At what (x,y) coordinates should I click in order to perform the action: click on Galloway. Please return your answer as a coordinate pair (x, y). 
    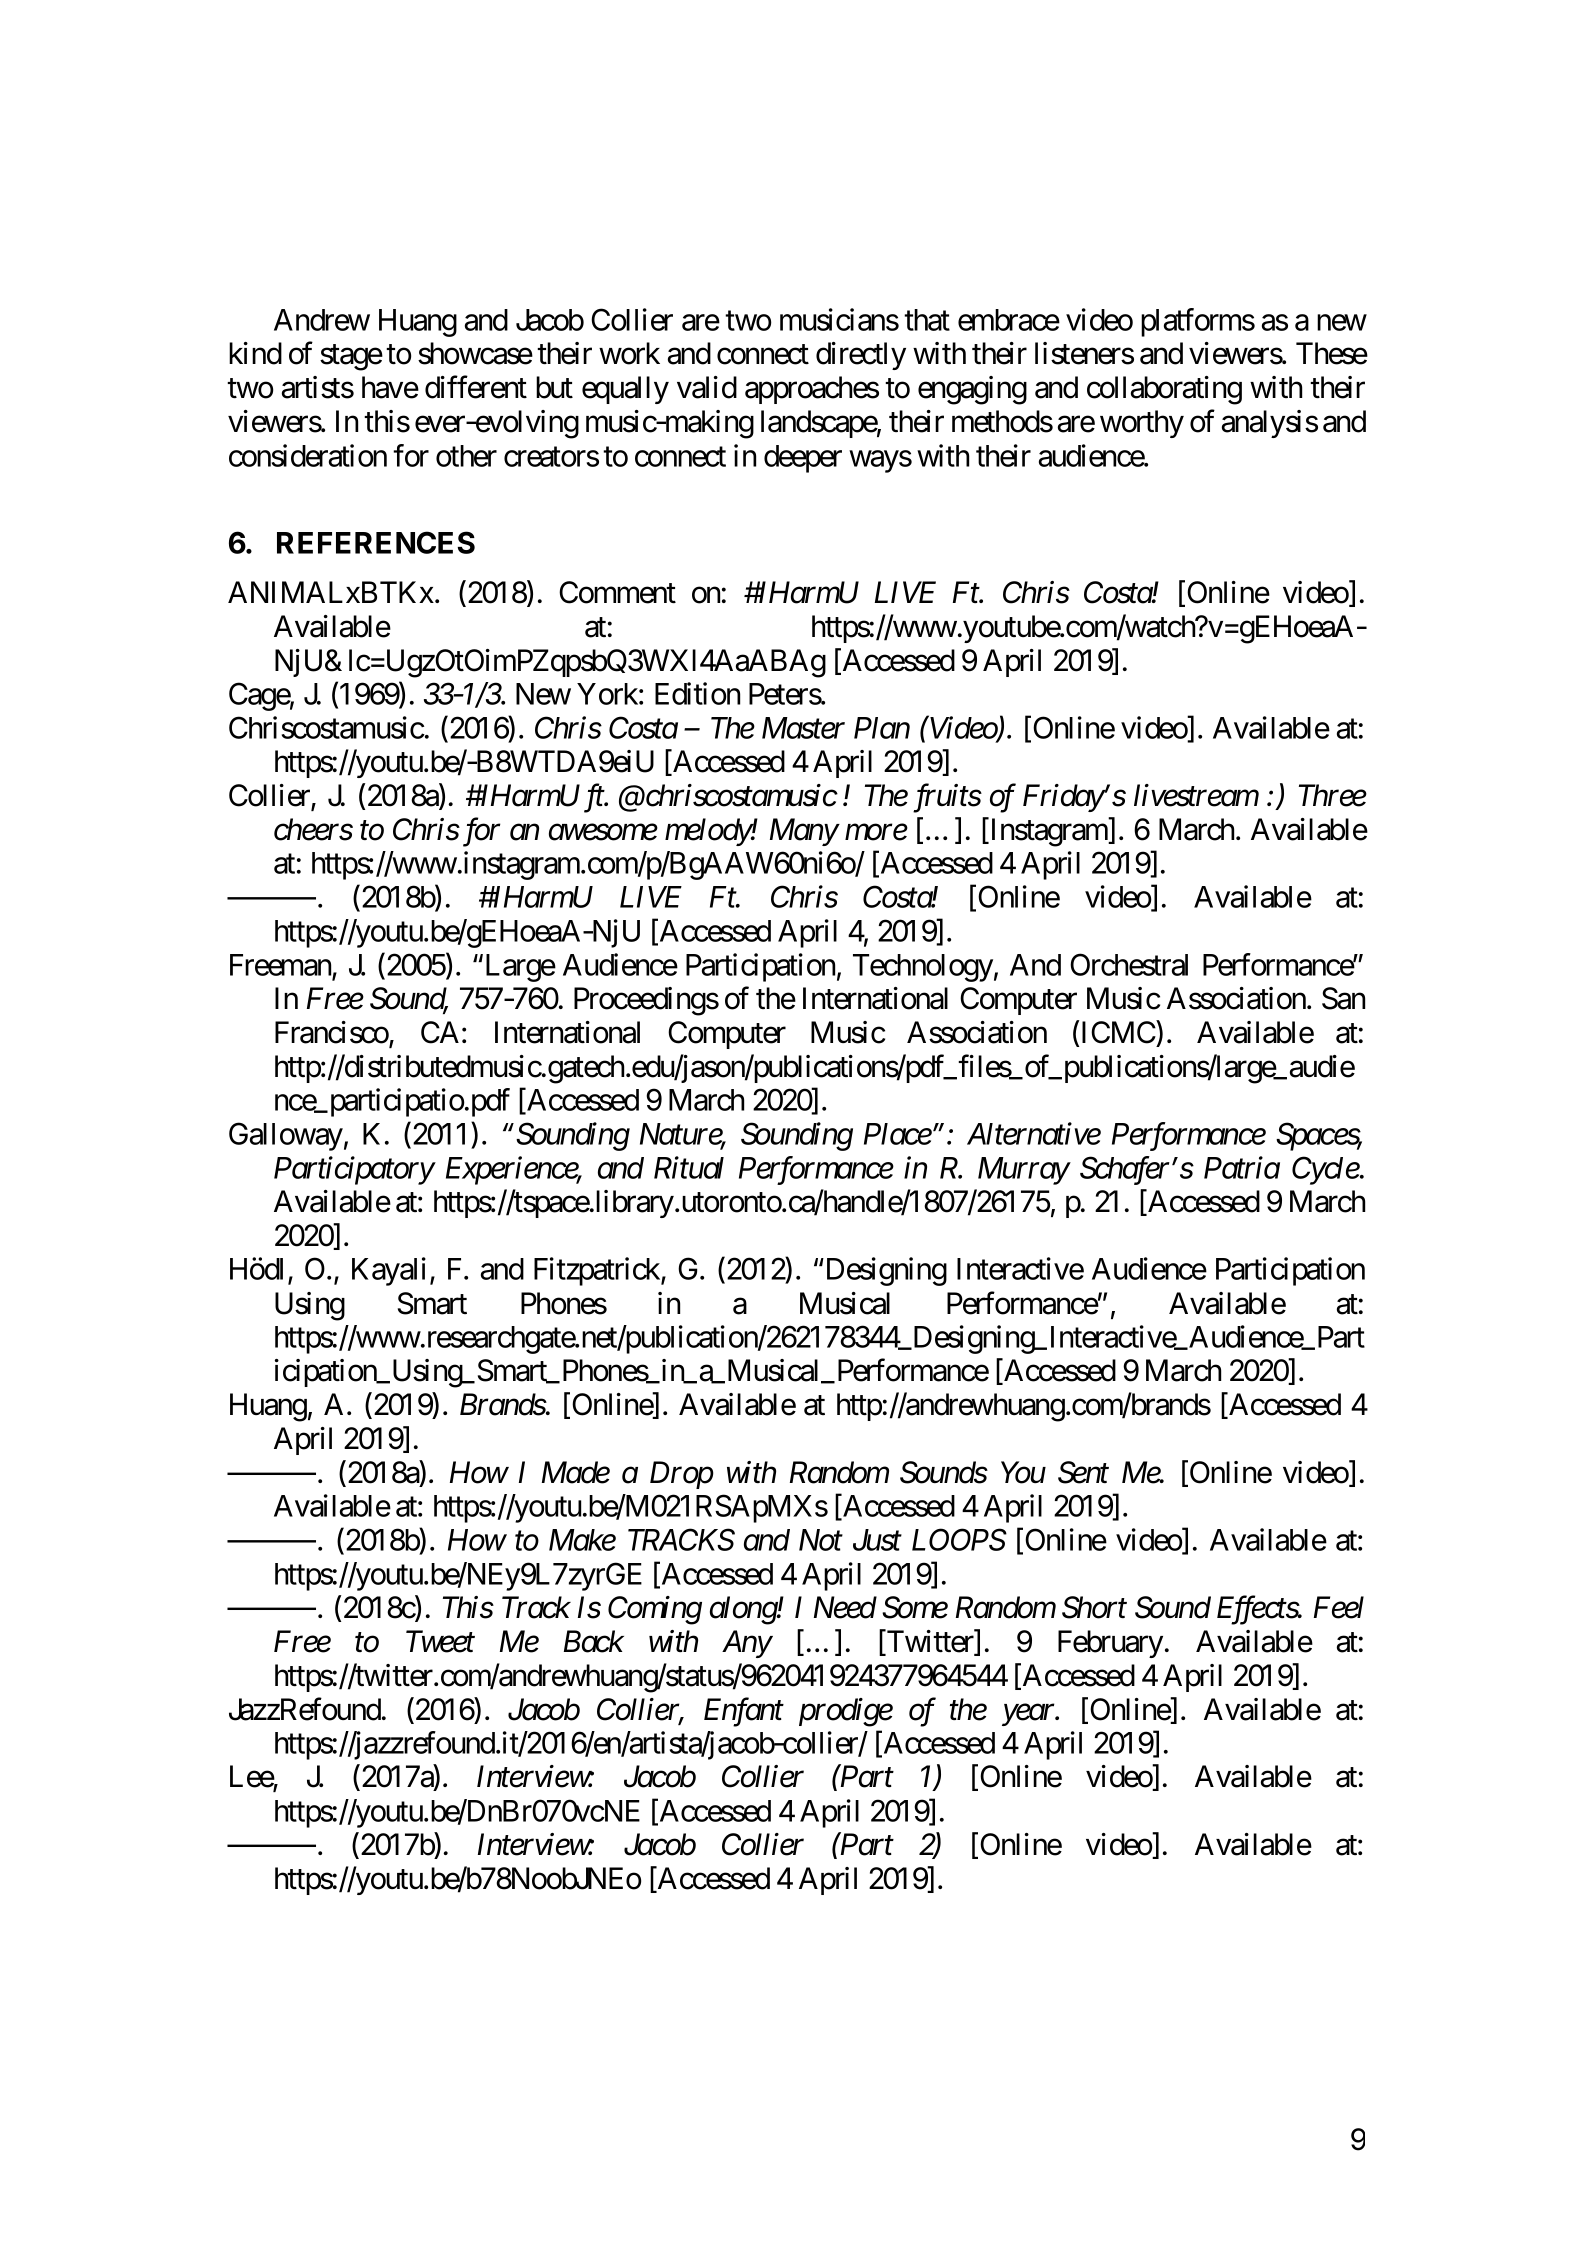
    Looking at the image, I should click on (286, 1136).
